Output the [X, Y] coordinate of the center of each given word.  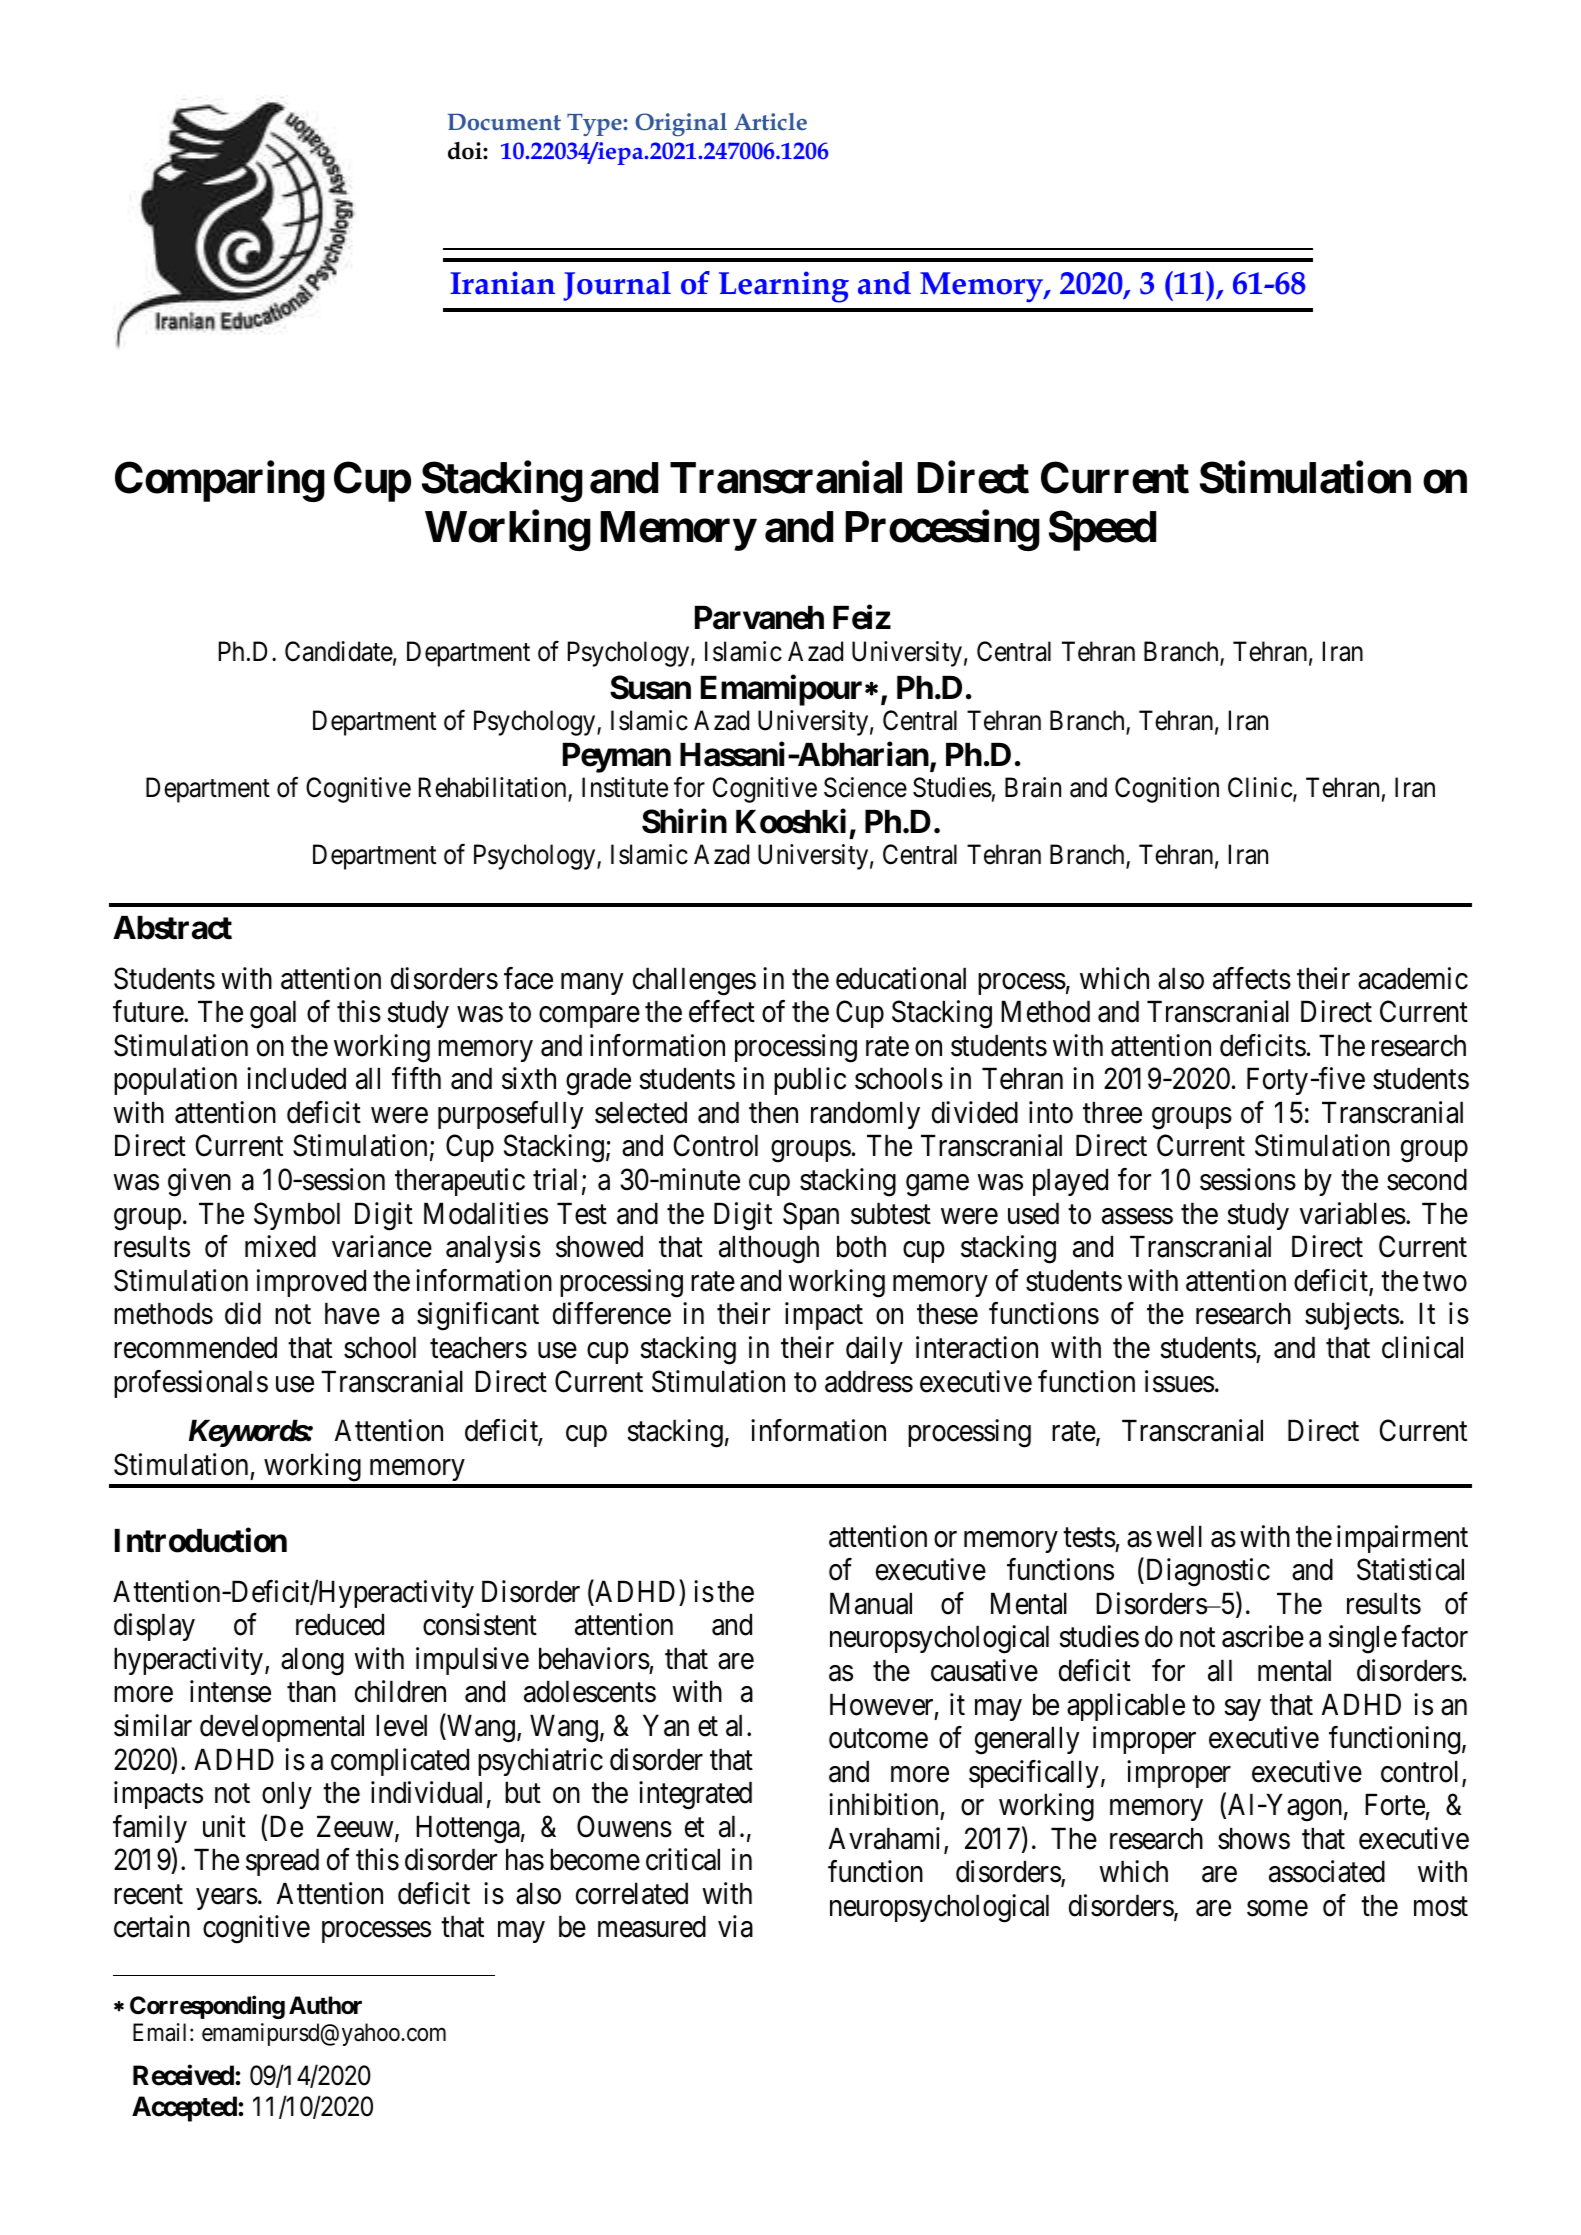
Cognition [1167, 790]
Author [325, 2005]
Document [504, 122]
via [735, 1927]
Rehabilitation [494, 788]
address [869, 1381]
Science [865, 787]
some [1277, 1909]
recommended [195, 1347]
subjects [1352, 1316]
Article [770, 121]
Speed [1102, 531]
